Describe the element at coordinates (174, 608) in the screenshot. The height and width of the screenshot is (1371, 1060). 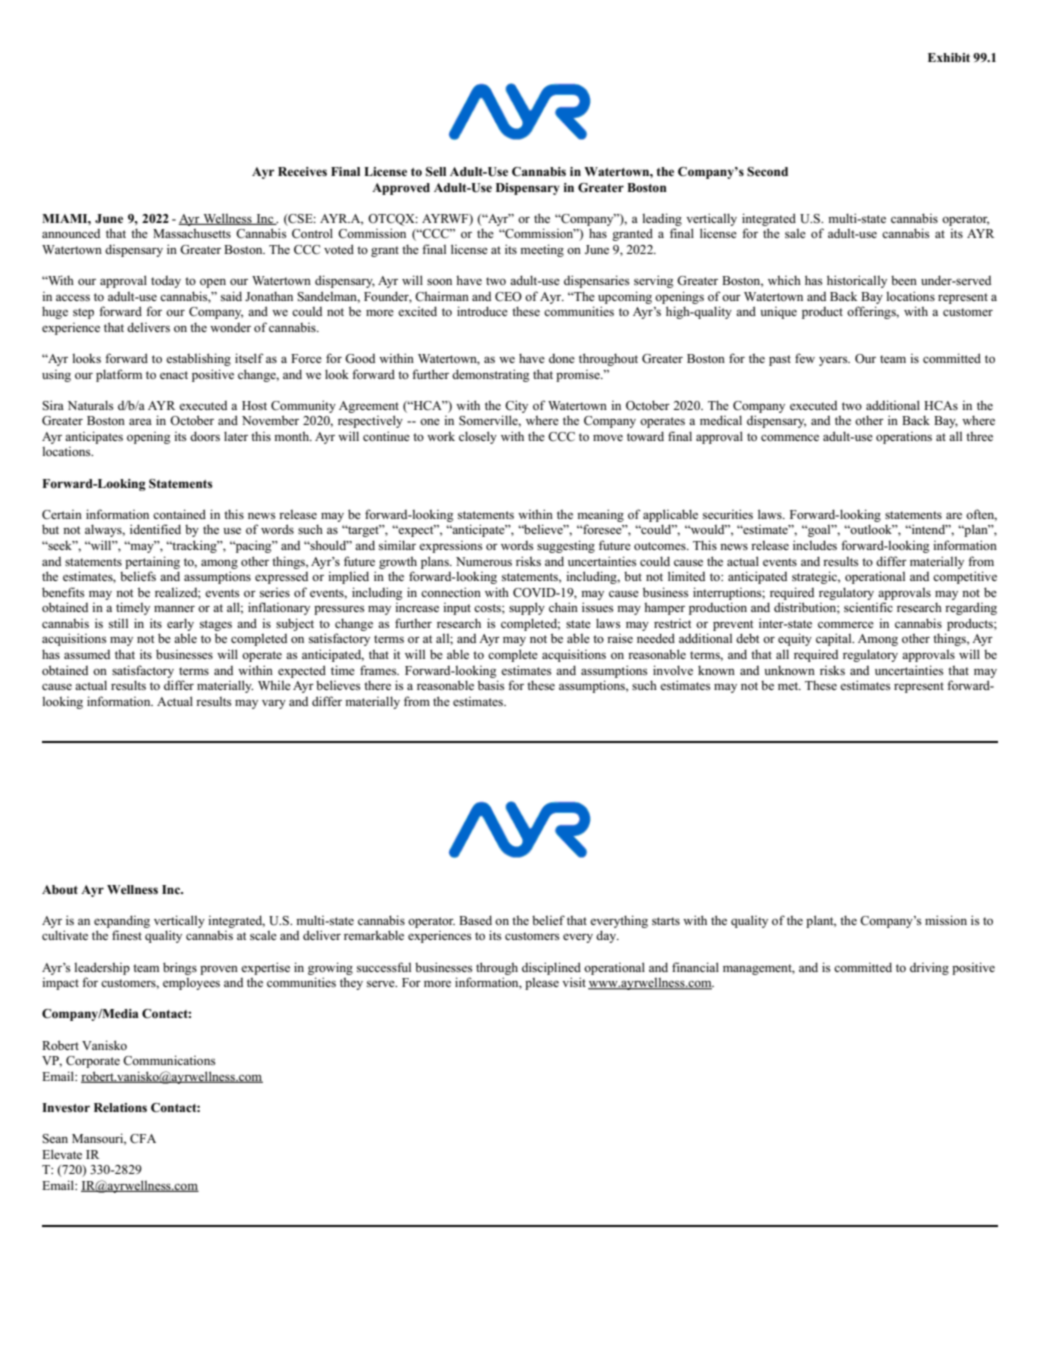
I see `manner` at that location.
